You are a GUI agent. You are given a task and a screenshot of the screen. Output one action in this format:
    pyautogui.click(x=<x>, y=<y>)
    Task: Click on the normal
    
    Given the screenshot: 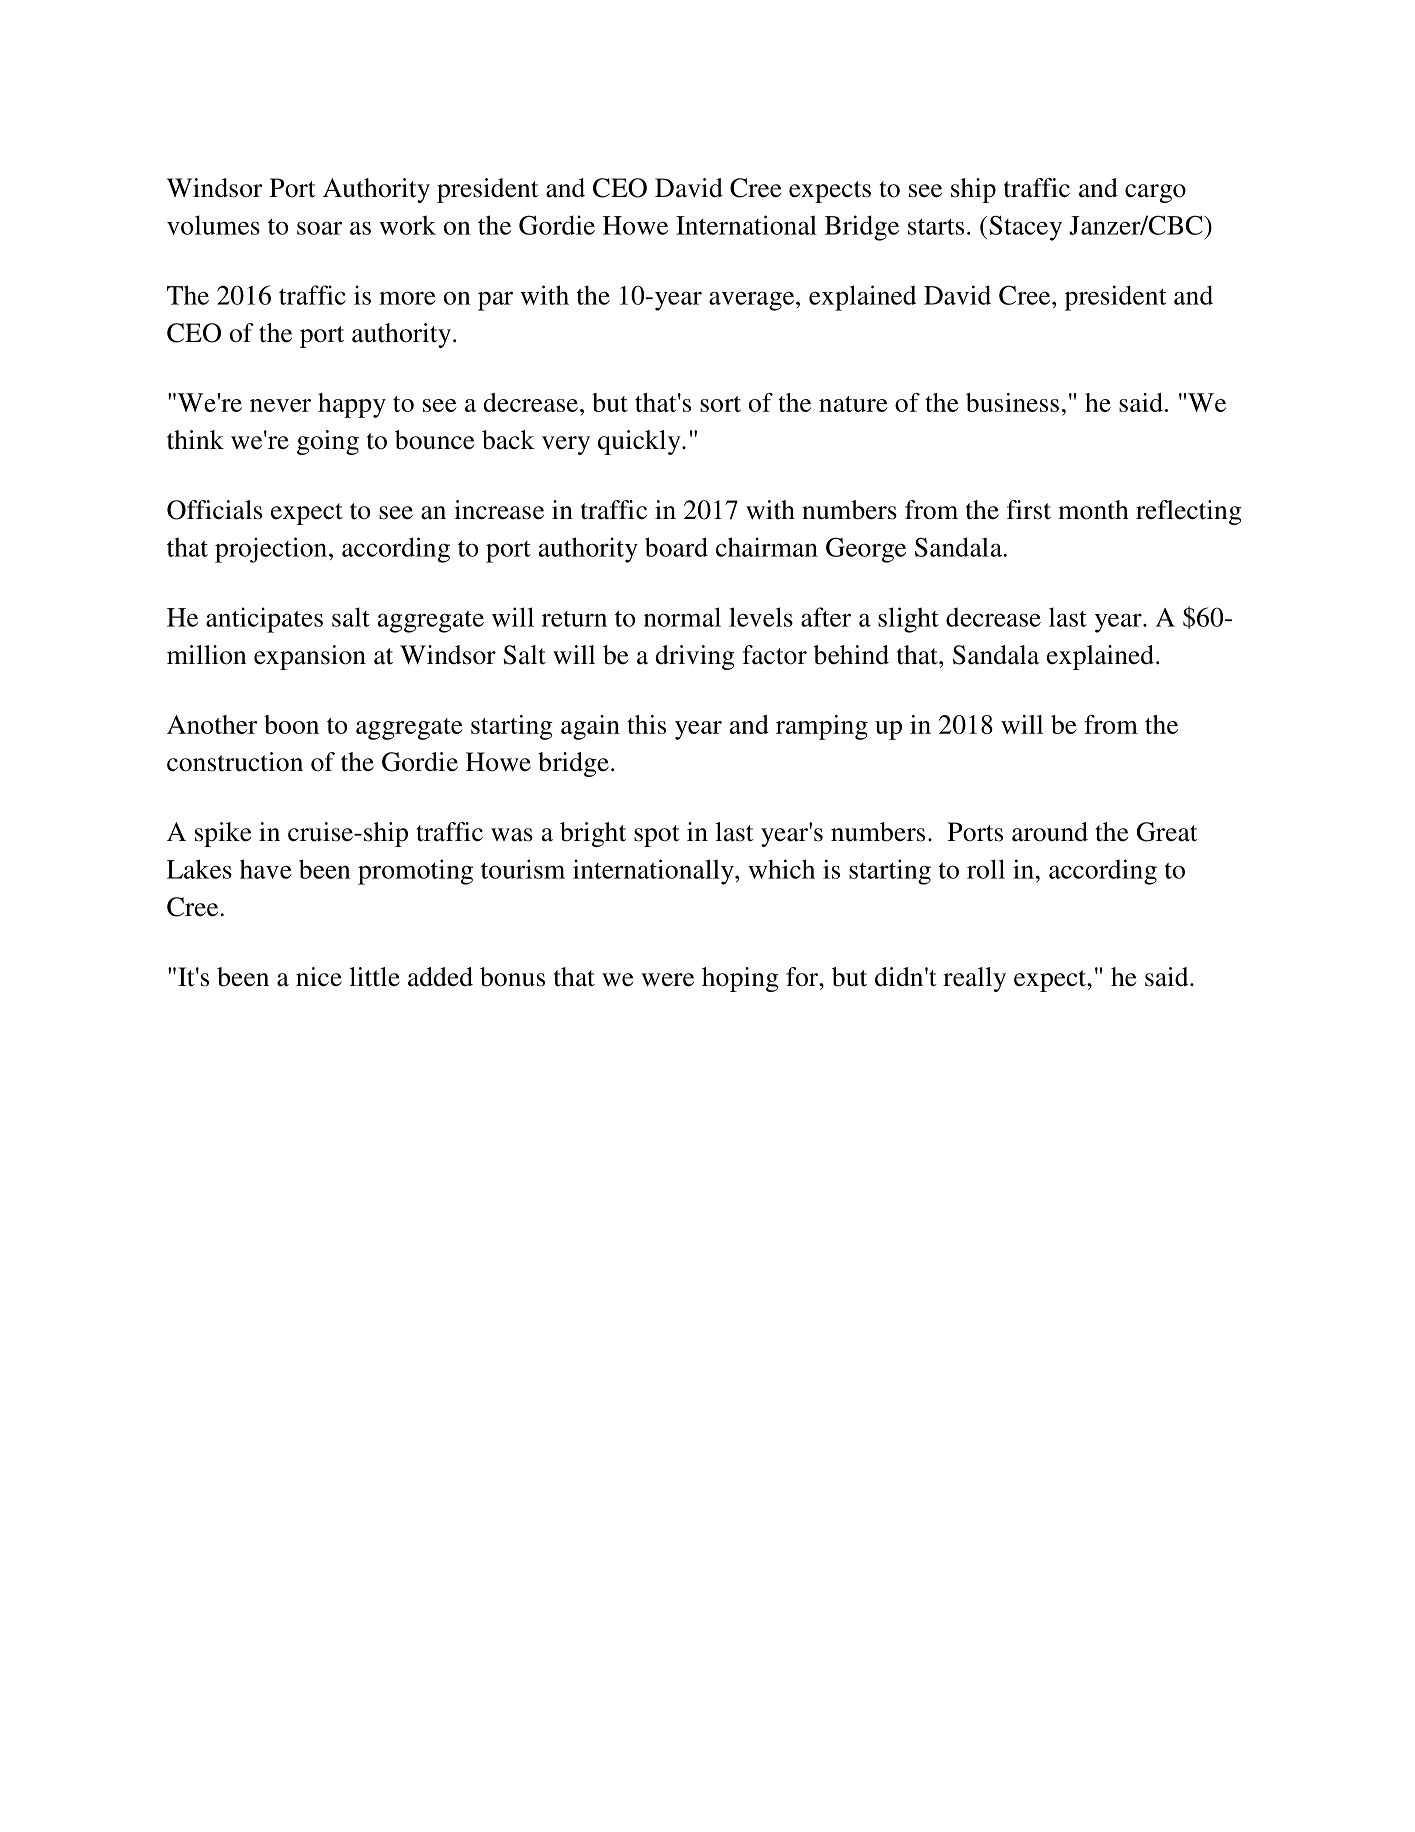 What is the action you would take?
    pyautogui.click(x=682, y=617)
